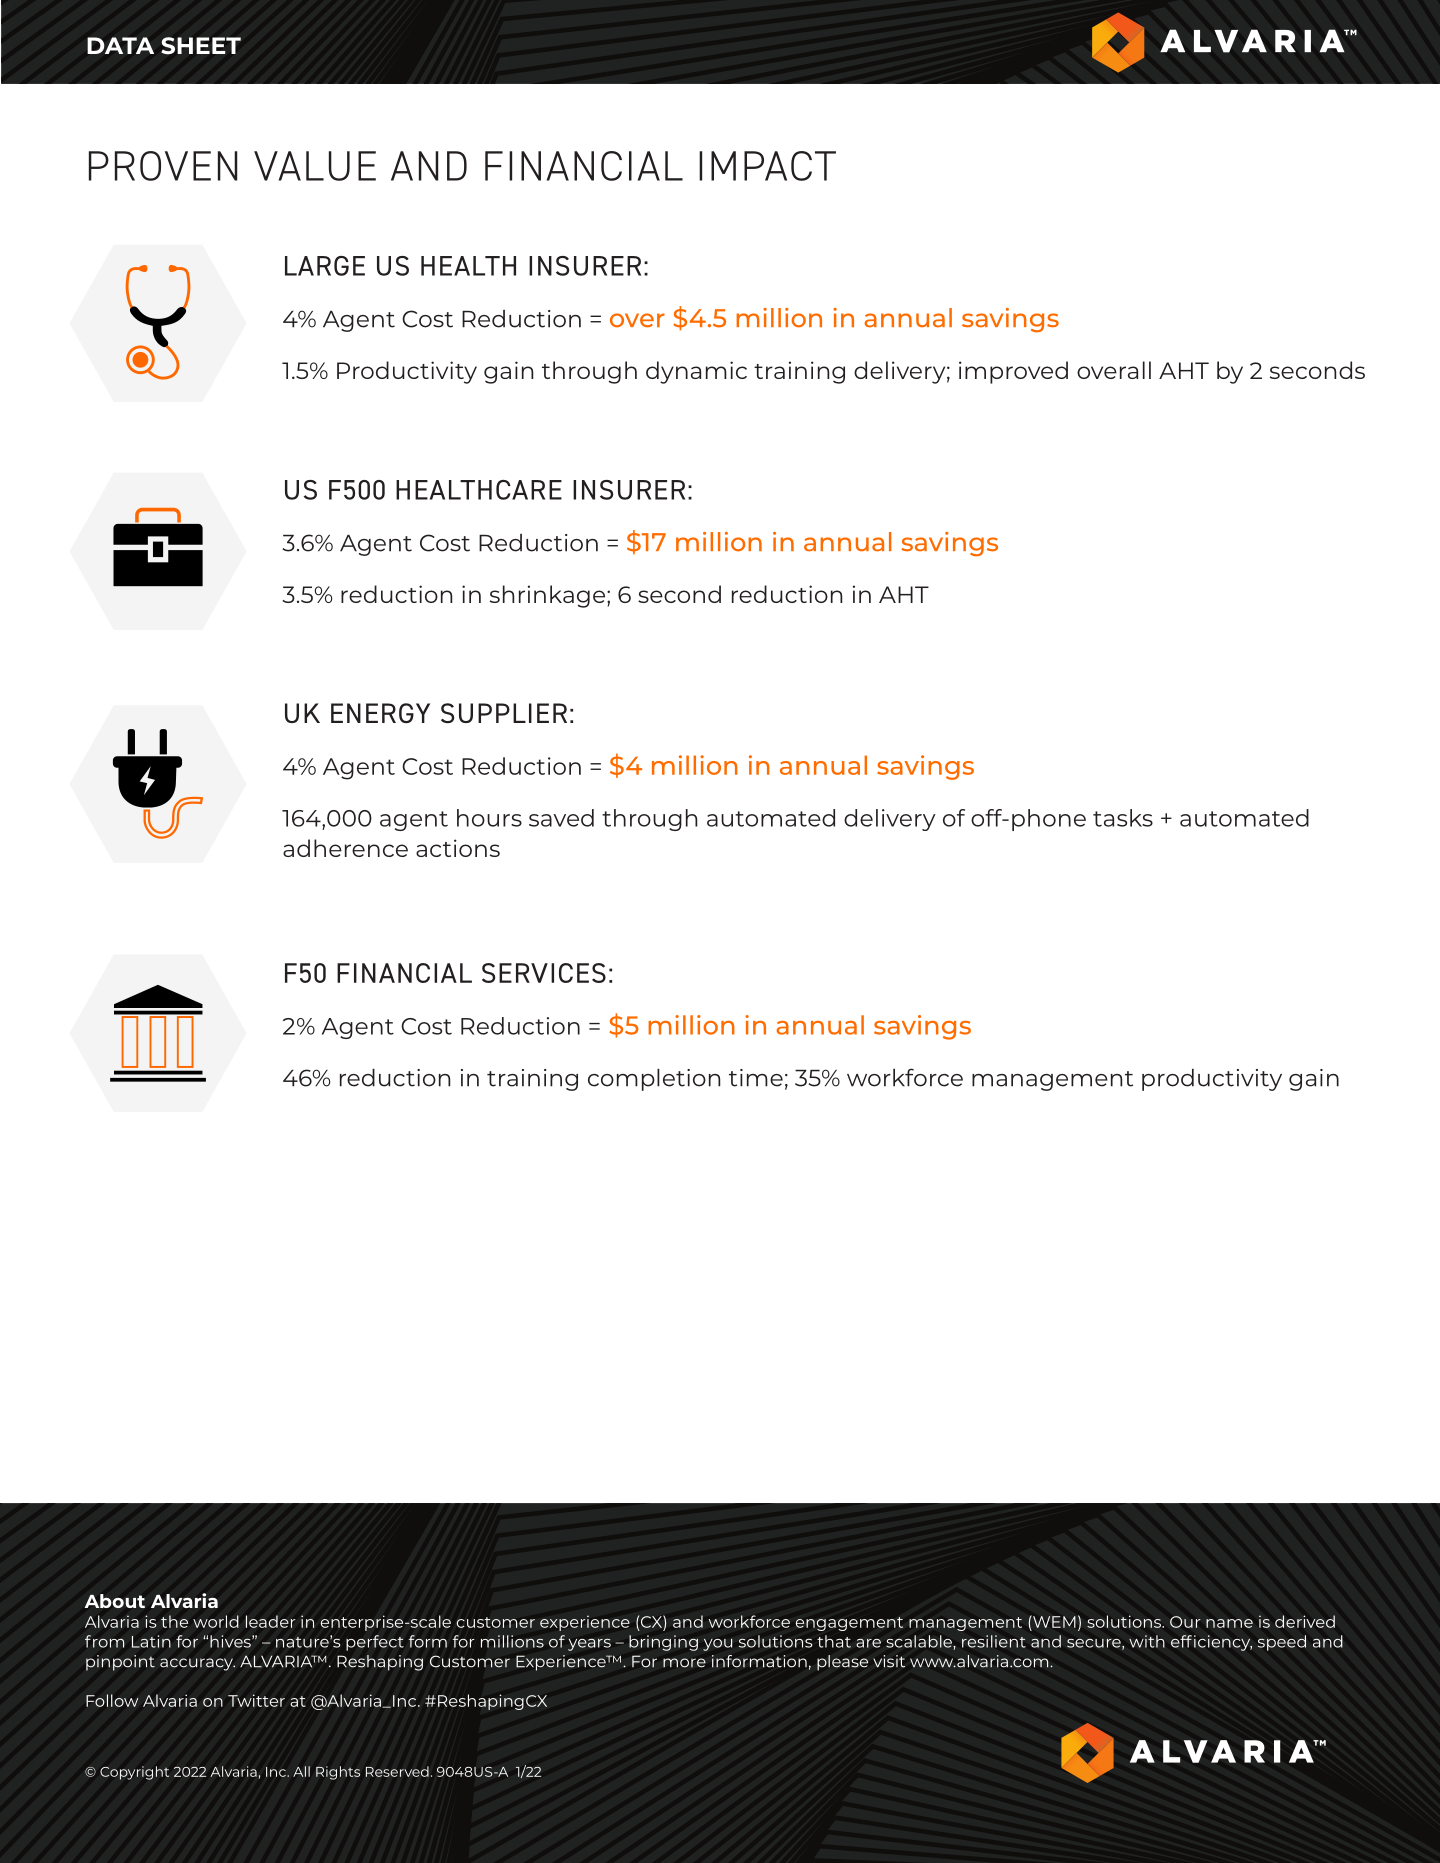  Describe the element at coordinates (654, 1080) in the screenshot. I see `completion` at that location.
